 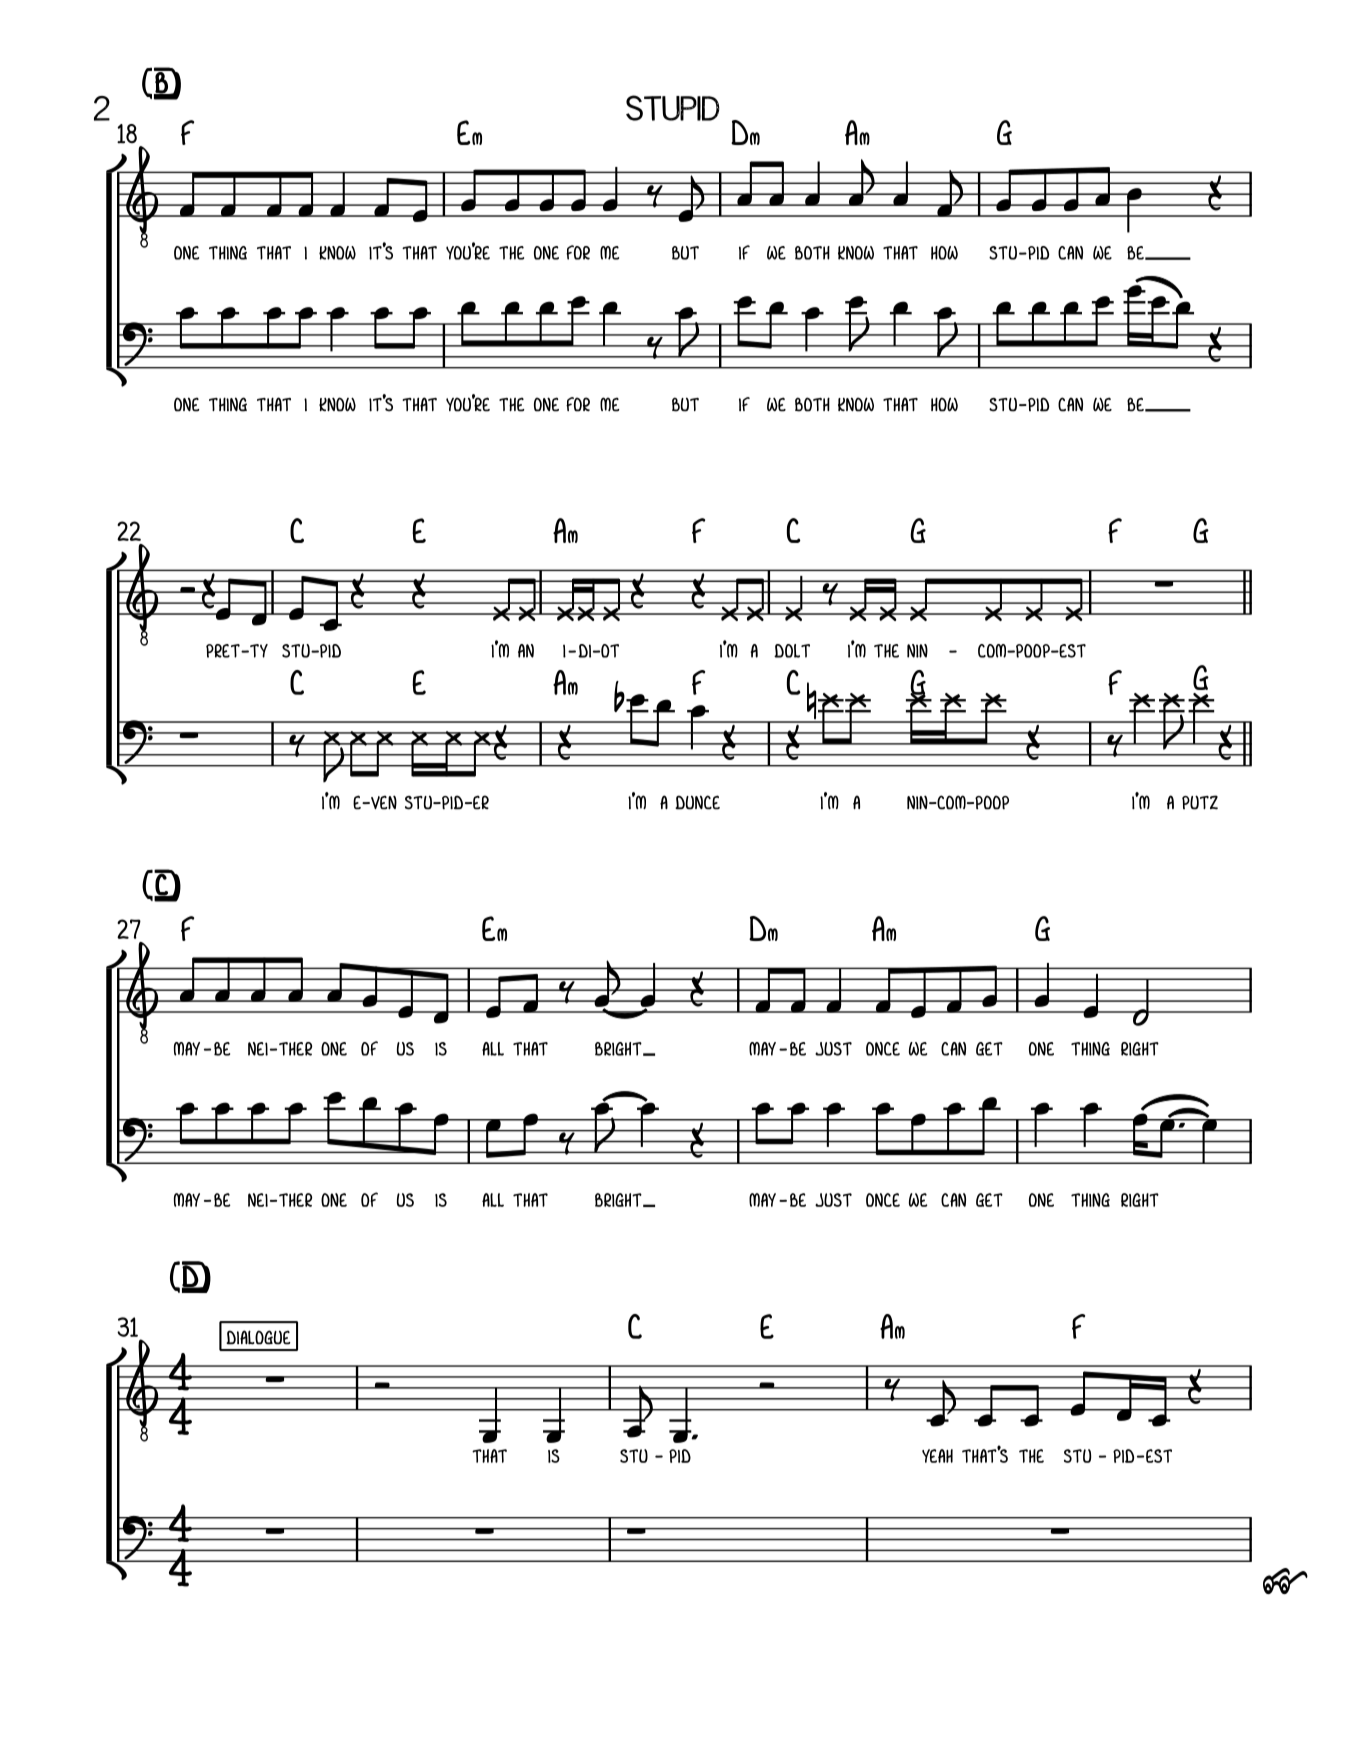 I want to click on stupid, so click(x=673, y=108).
